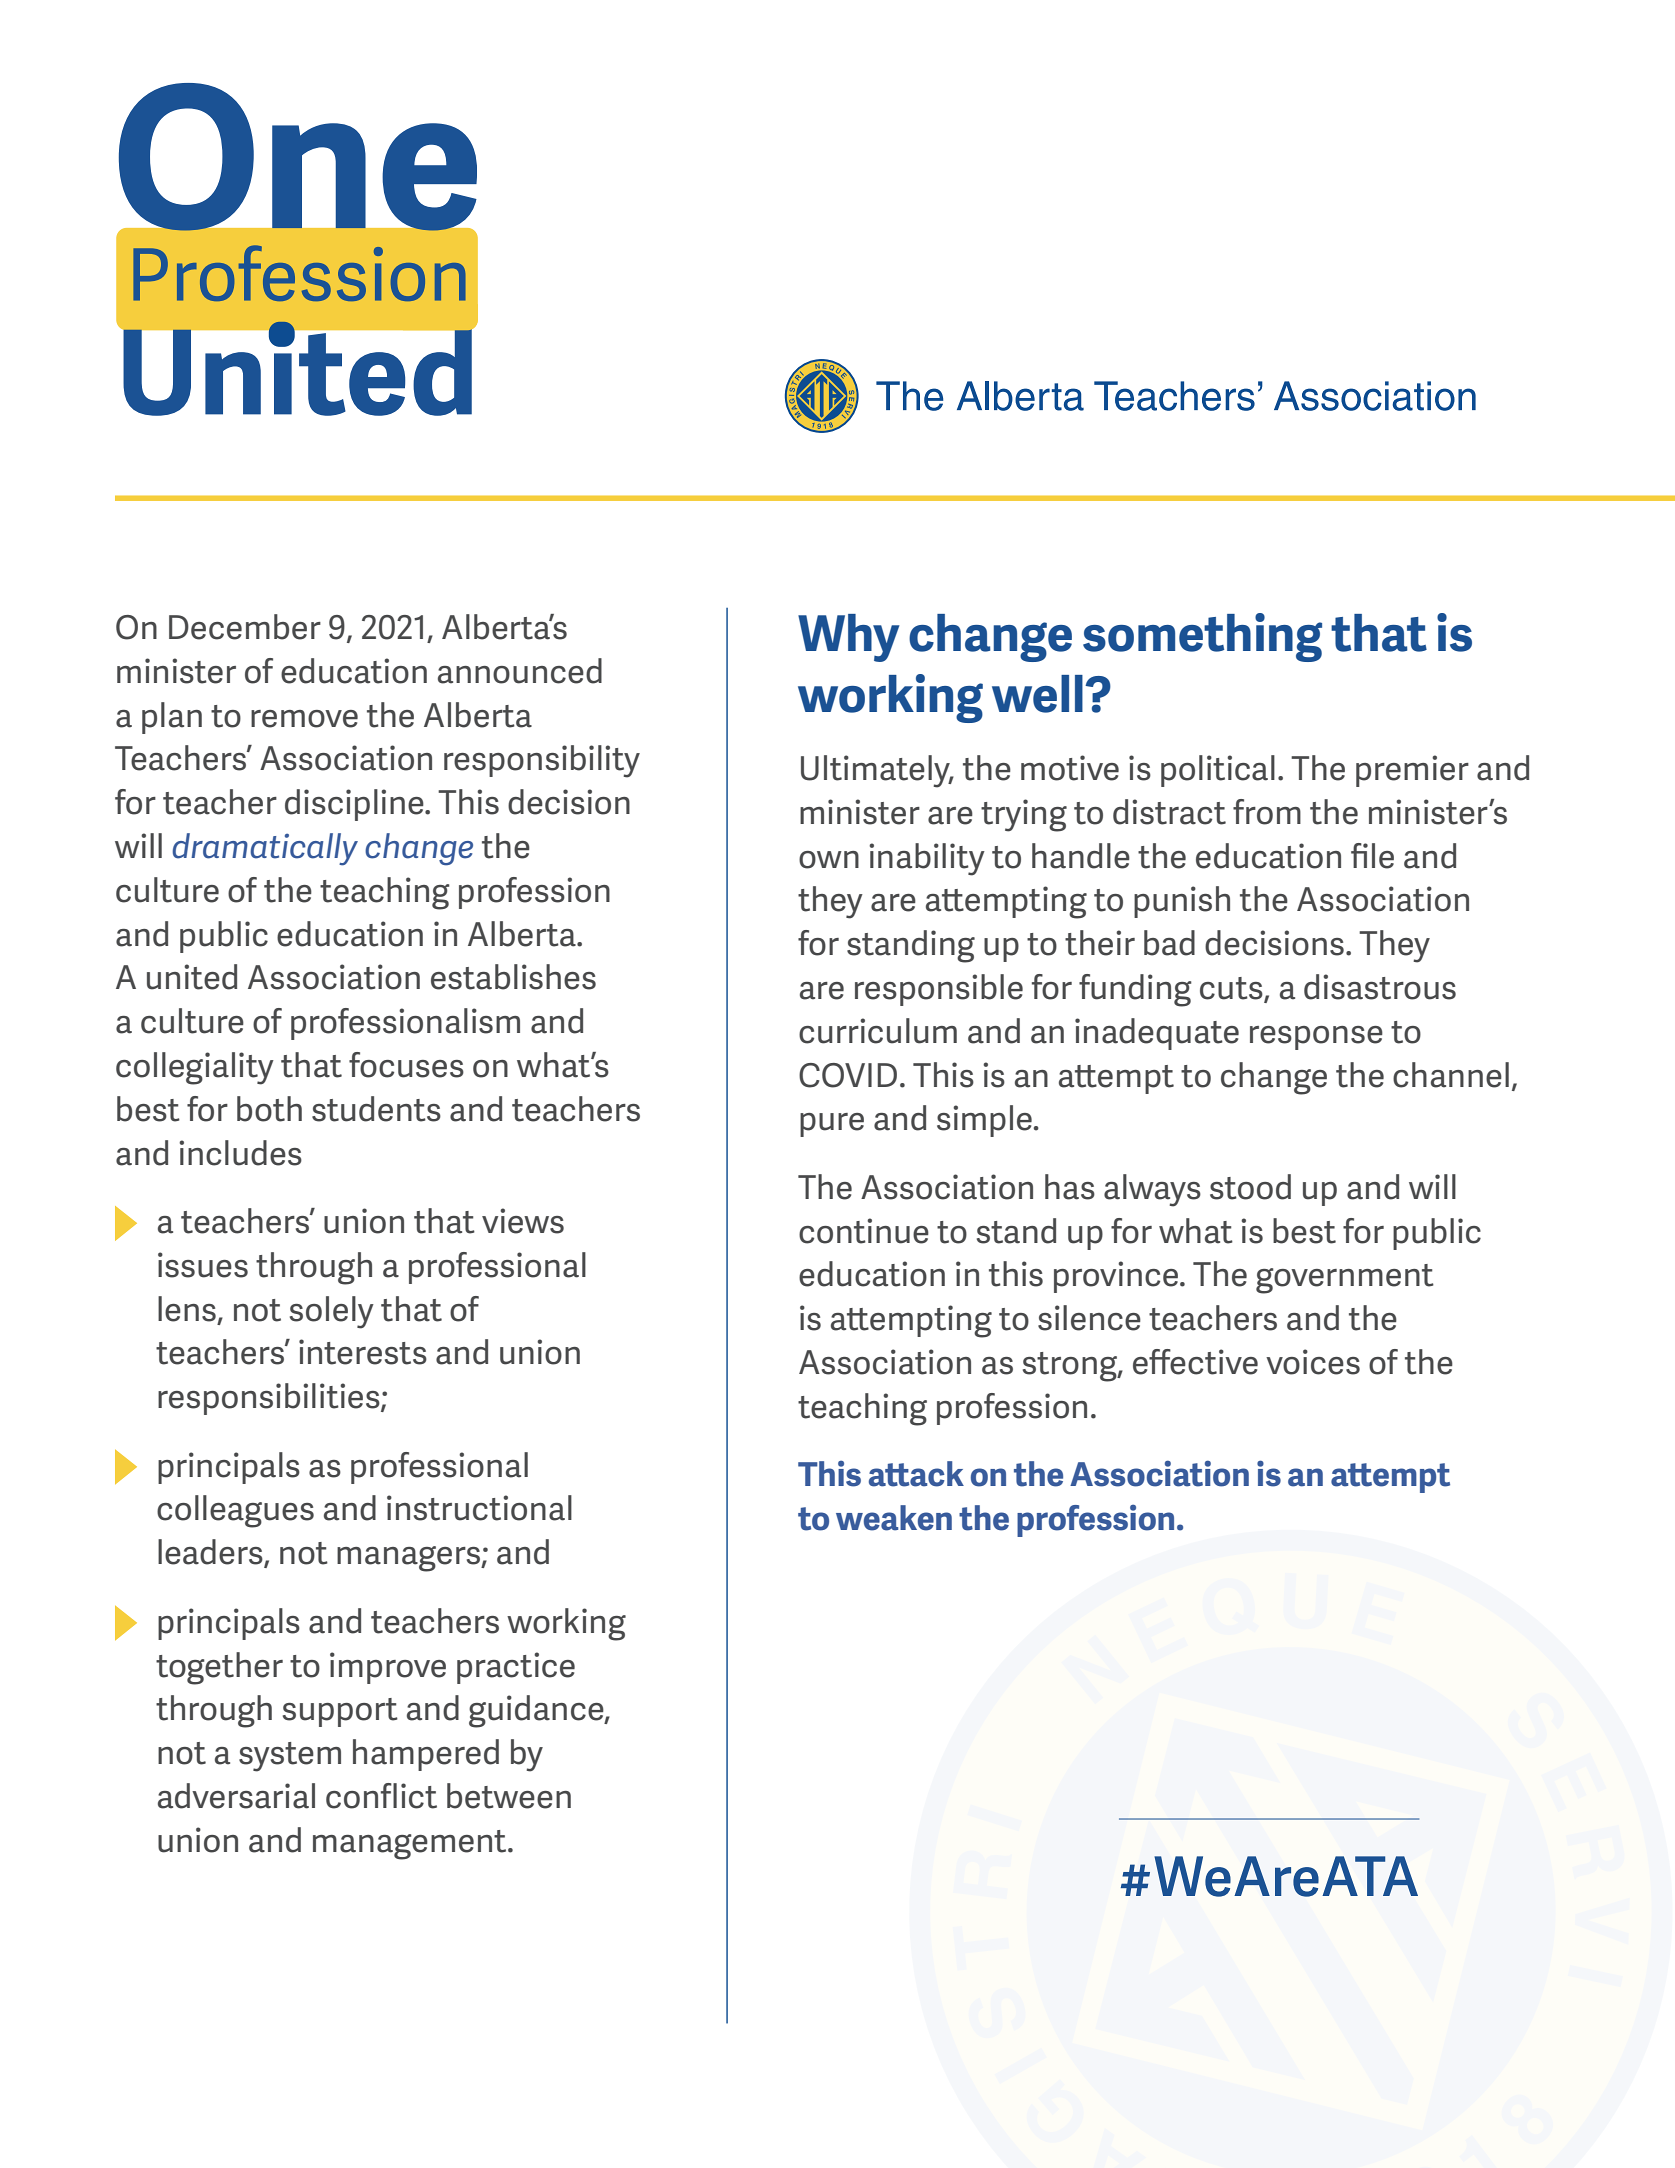 This screenshot has width=1675, height=2168. Describe the element at coordinates (265, 849) in the screenshot. I see `dramatically` at that location.
